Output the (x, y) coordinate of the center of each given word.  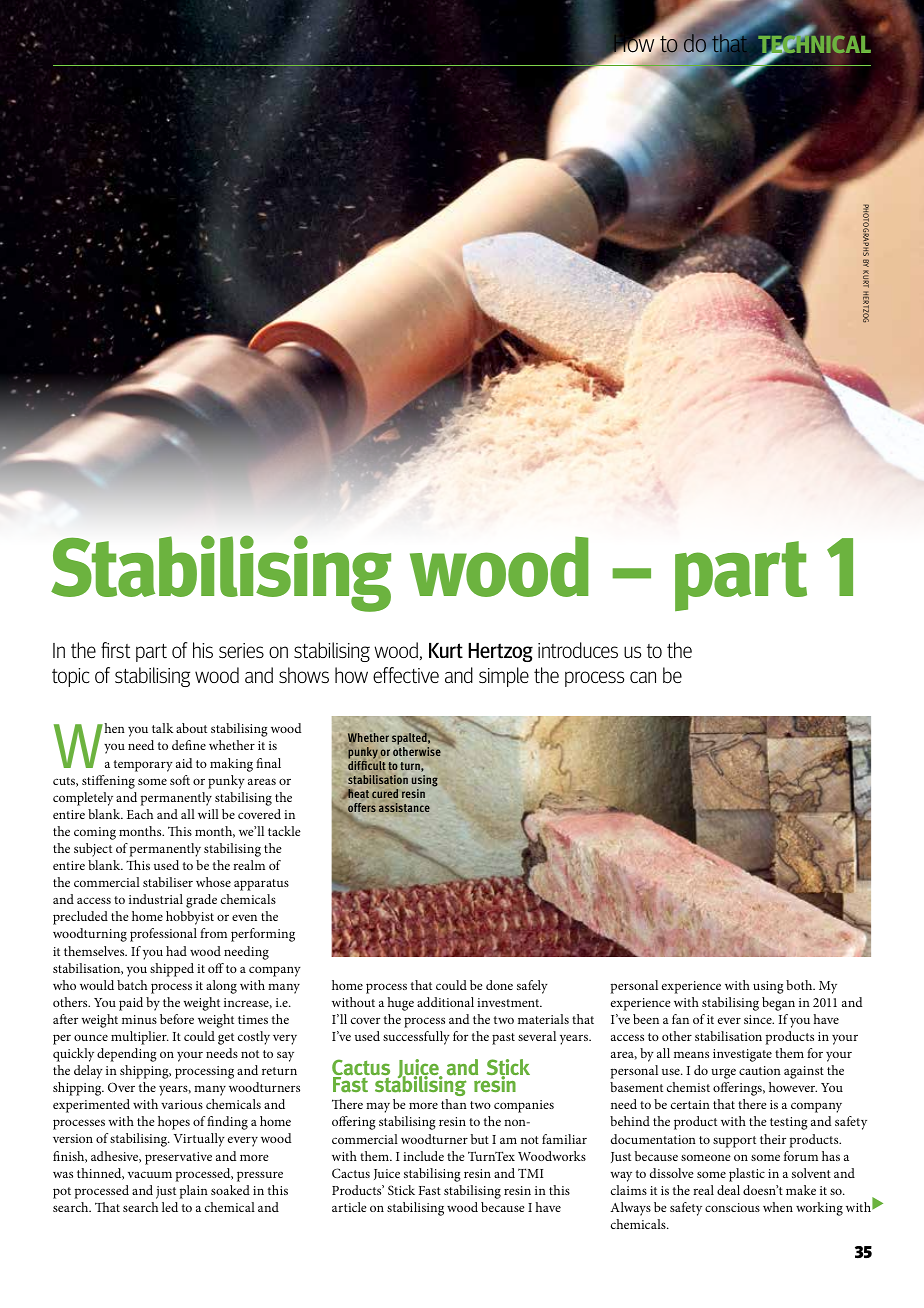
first (115, 650)
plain (194, 1192)
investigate (742, 1055)
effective (406, 675)
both (800, 985)
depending (127, 1055)
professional (163, 935)
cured (385, 793)
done (499, 985)
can (643, 677)
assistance (404, 807)
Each (140, 814)
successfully (416, 1038)
